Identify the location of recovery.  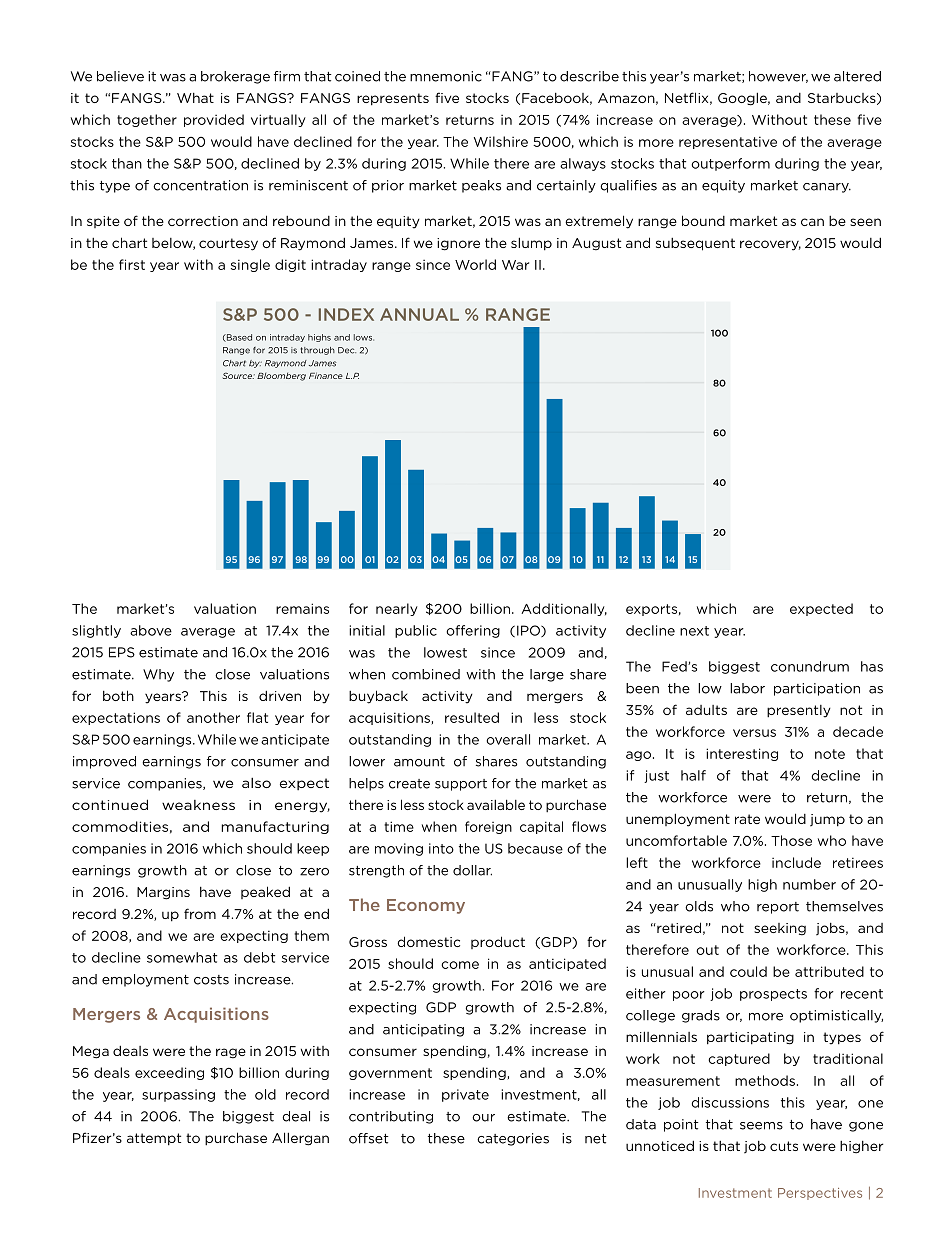
(770, 245).
